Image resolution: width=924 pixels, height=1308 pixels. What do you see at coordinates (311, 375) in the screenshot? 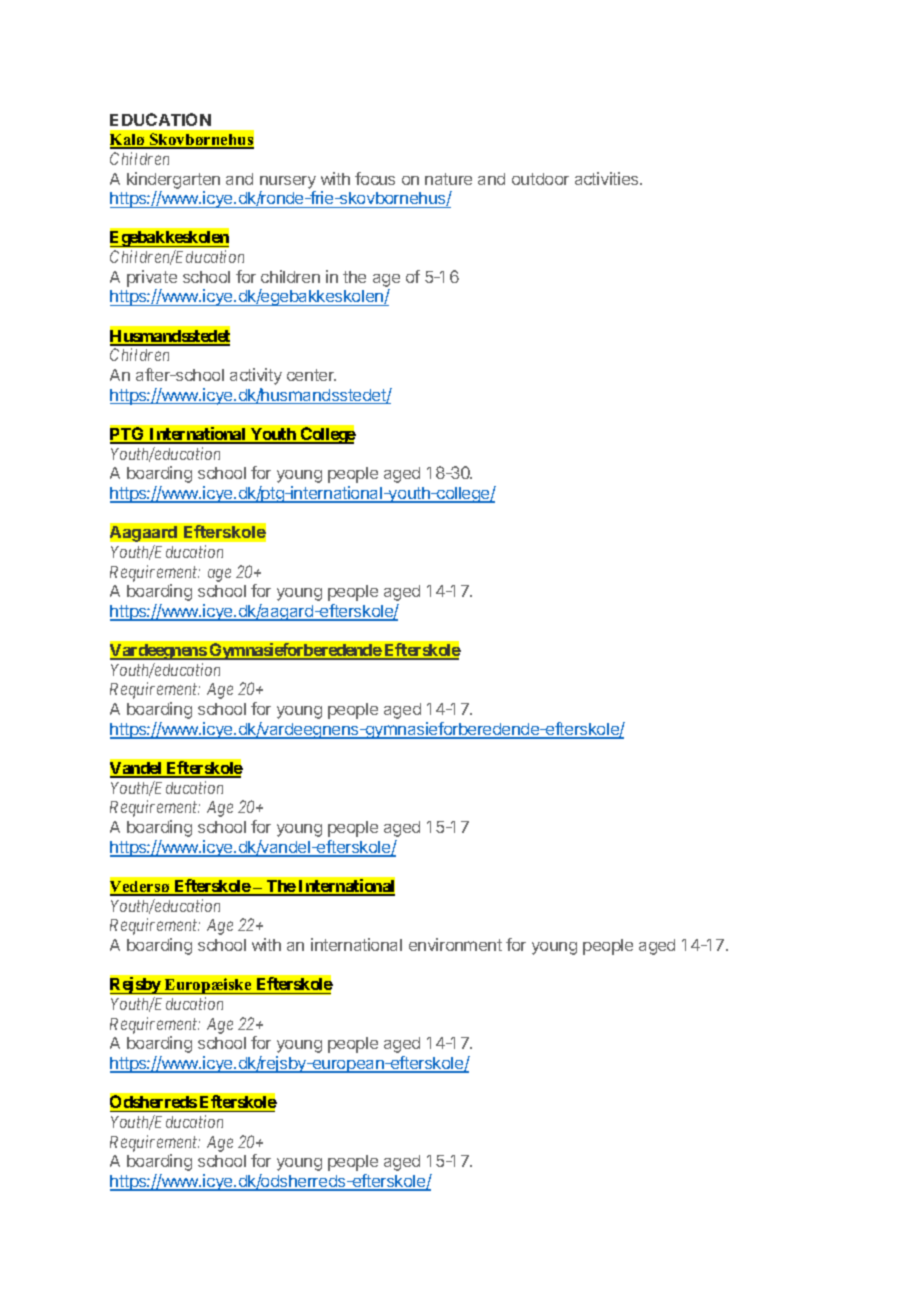
I see `center` at bounding box center [311, 375].
